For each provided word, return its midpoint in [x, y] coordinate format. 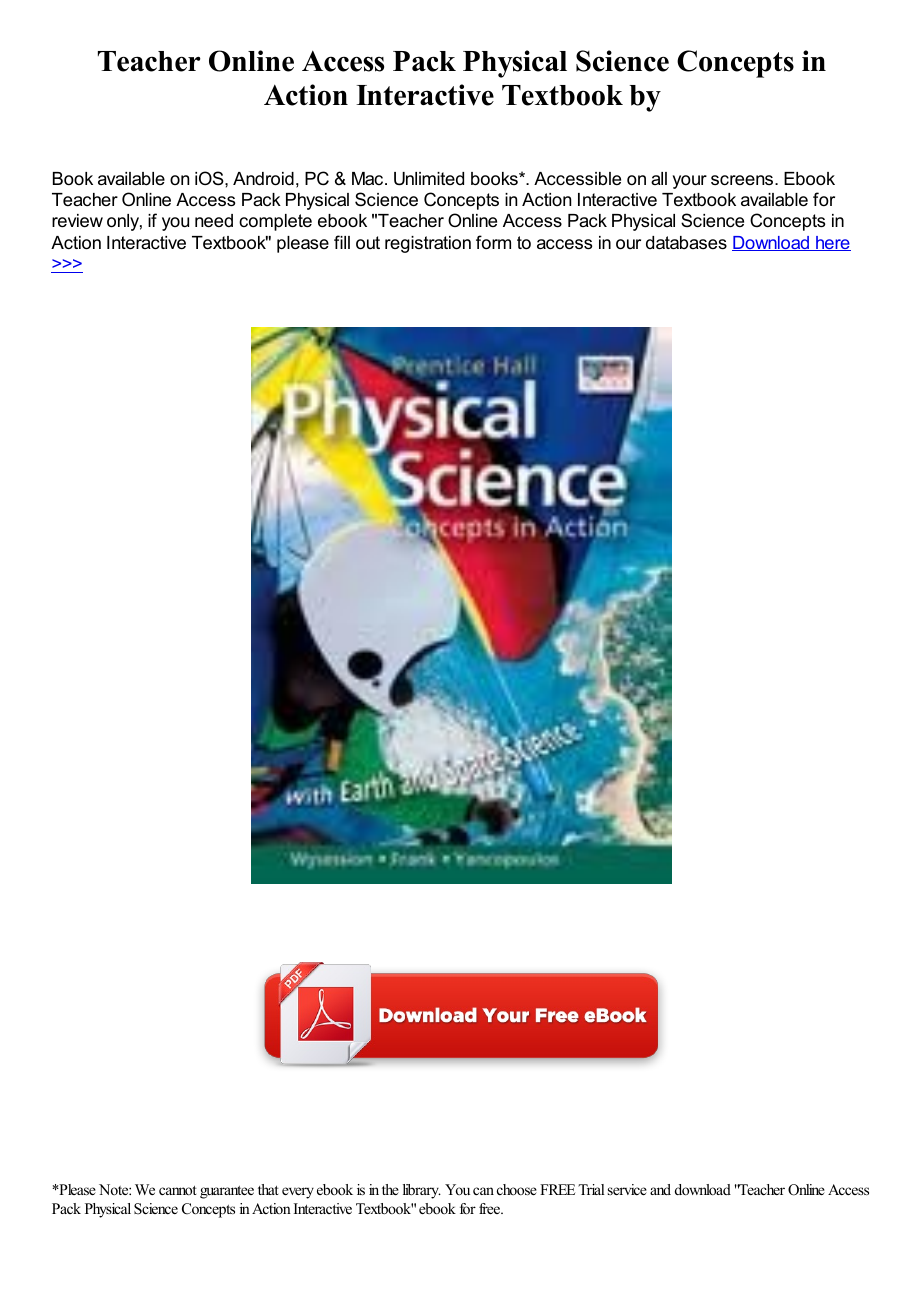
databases [686, 243]
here [832, 243]
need [214, 221]
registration [428, 244]
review [77, 221]
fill [342, 242]
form [493, 242]
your [690, 182]
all [659, 178]
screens [743, 180]
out [368, 243]
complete [275, 222]
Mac [369, 178]
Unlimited [429, 179]
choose [517, 1189]
